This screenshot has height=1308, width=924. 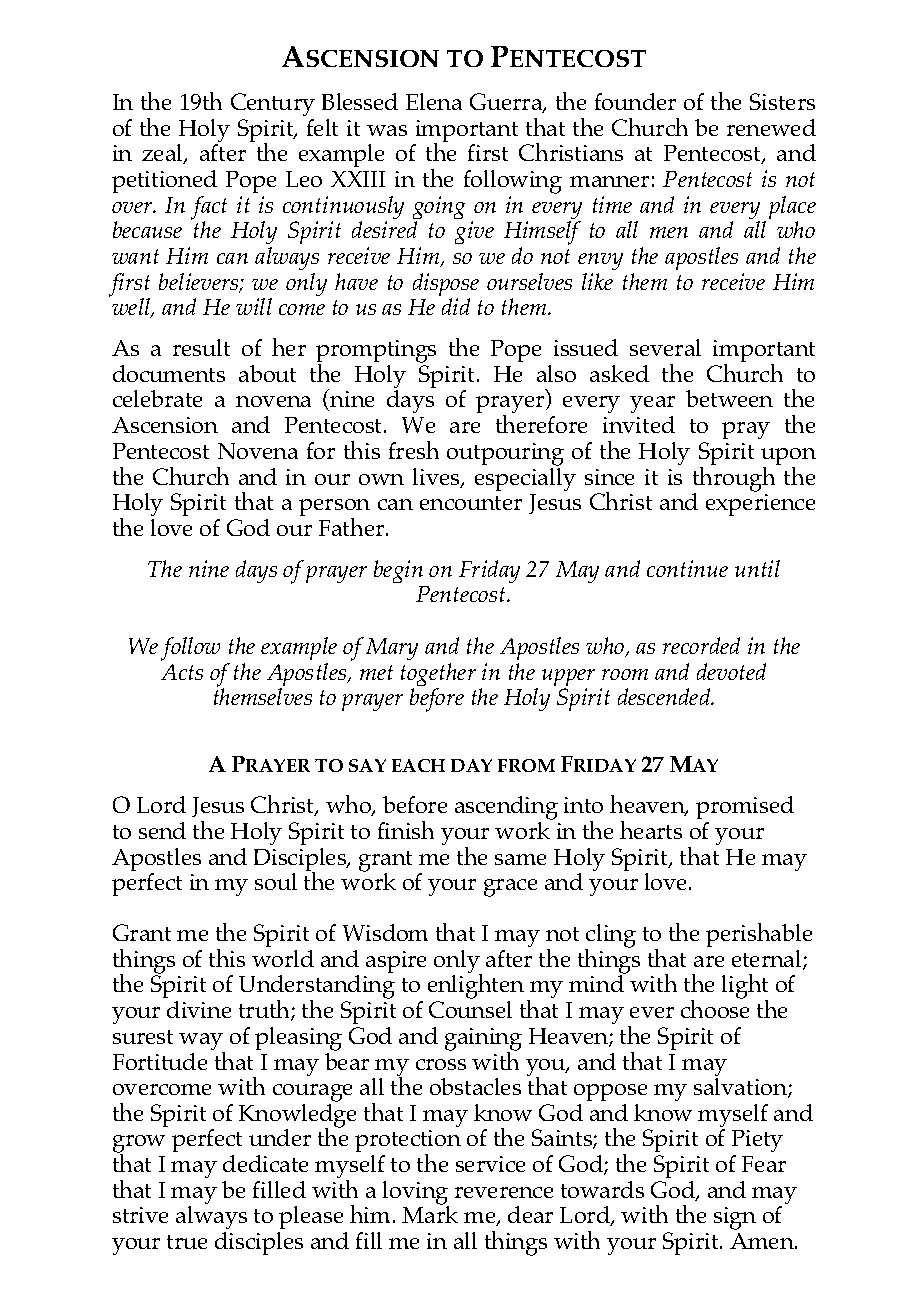 I want to click on encounter, so click(x=471, y=503).
